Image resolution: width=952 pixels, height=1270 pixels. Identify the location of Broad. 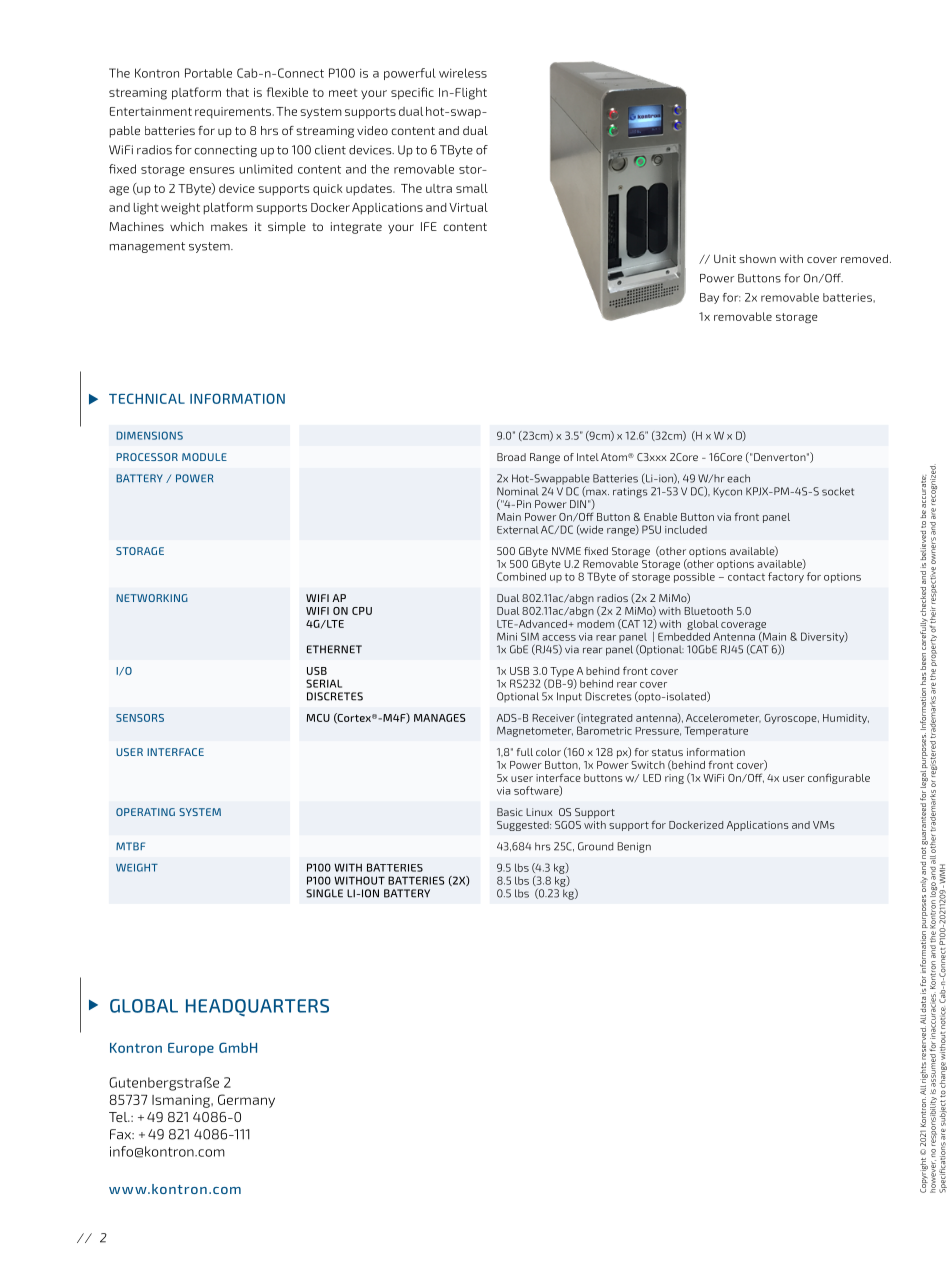
(511, 457).
